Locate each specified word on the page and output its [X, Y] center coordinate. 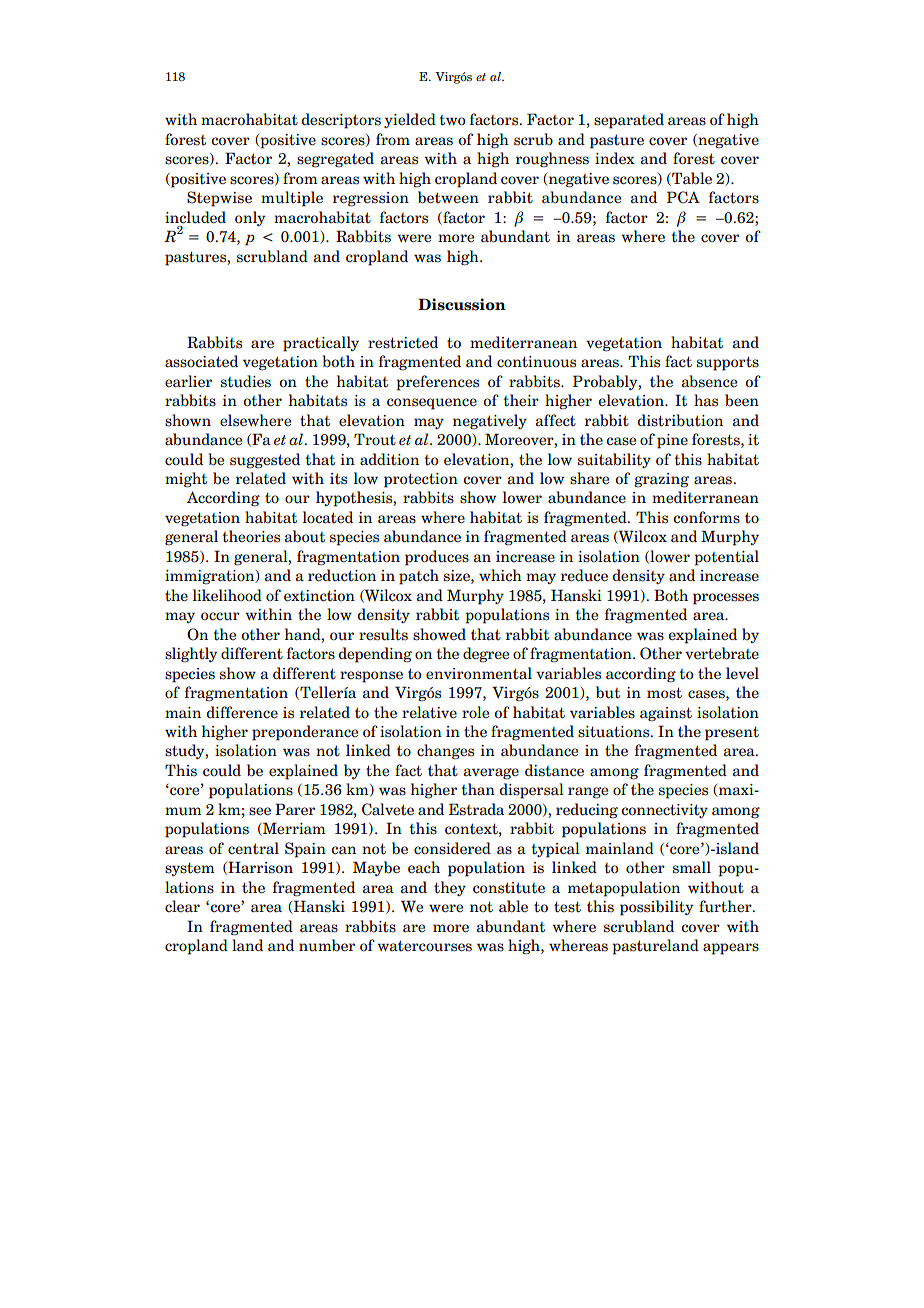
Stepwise [219, 199]
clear [182, 906]
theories [251, 536]
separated [629, 121]
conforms [706, 517]
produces [437, 558]
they [450, 888]
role [475, 712]
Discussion [462, 304]
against [666, 714]
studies [246, 381]
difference [242, 712]
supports [728, 363]
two [452, 120]
